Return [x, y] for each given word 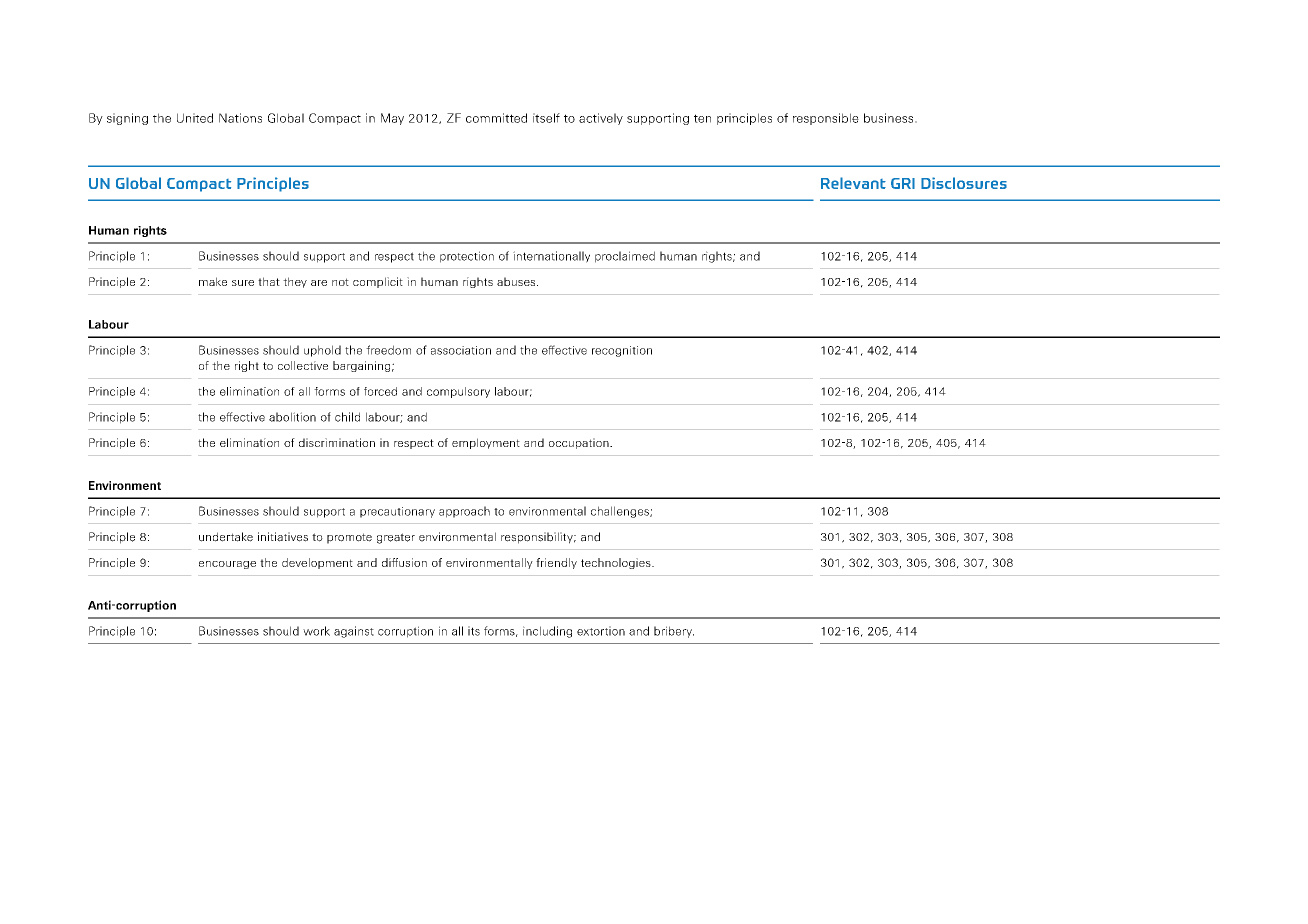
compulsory [458, 392]
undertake [226, 537]
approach [464, 512]
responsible [826, 119]
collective [303, 365]
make [213, 281]
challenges [621, 512]
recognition [622, 351]
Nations [240, 118]
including [547, 632]
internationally [551, 257]
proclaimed [625, 257]
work [316, 631]
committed [496, 118]
